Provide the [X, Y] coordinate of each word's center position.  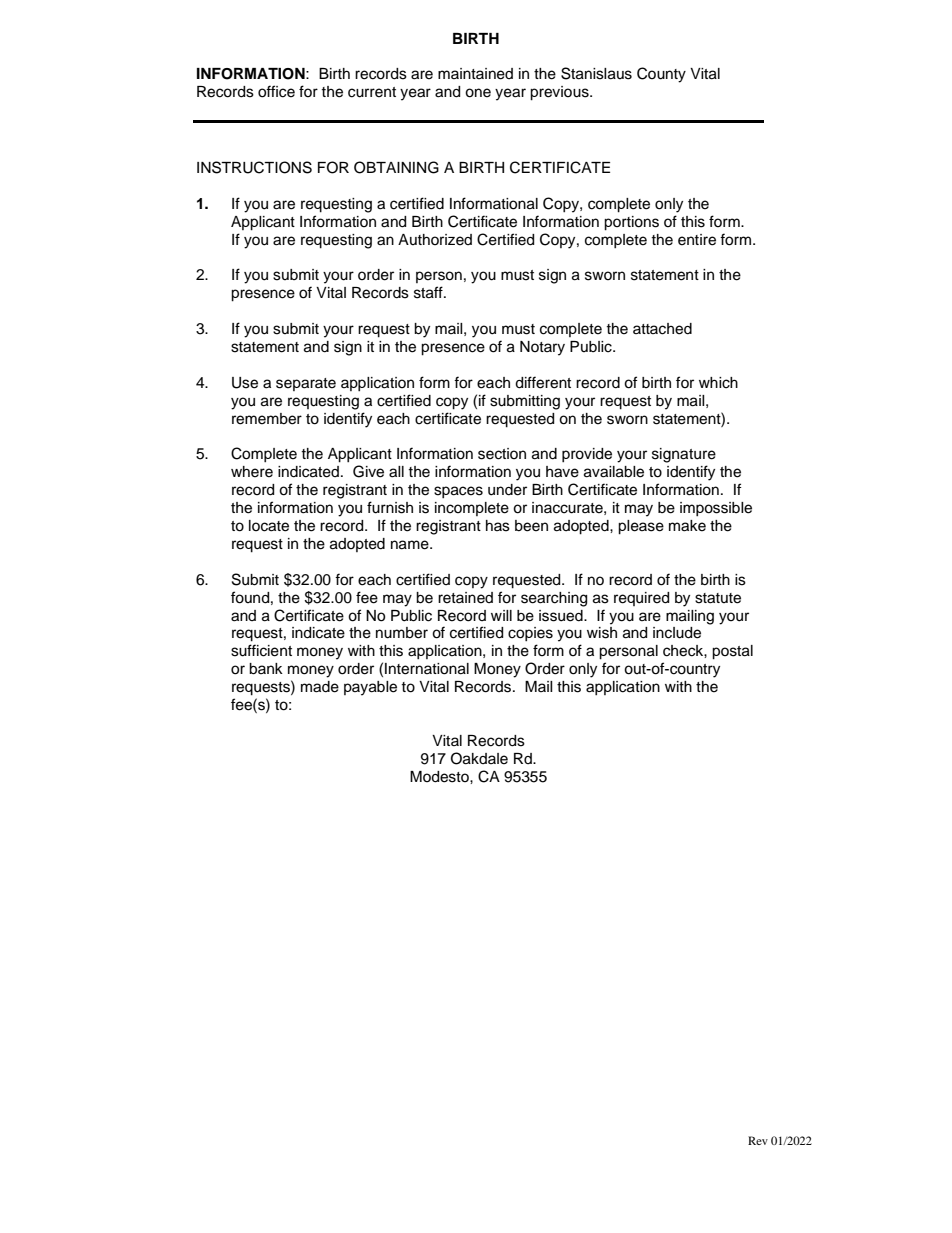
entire [697, 240]
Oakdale [479, 758]
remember [267, 419]
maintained [475, 74]
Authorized [435, 240]
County [661, 75]
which [718, 383]
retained [465, 598]
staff [429, 292]
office [276, 91]
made [320, 687]
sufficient [261, 650]
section [502, 454]
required [641, 599]
